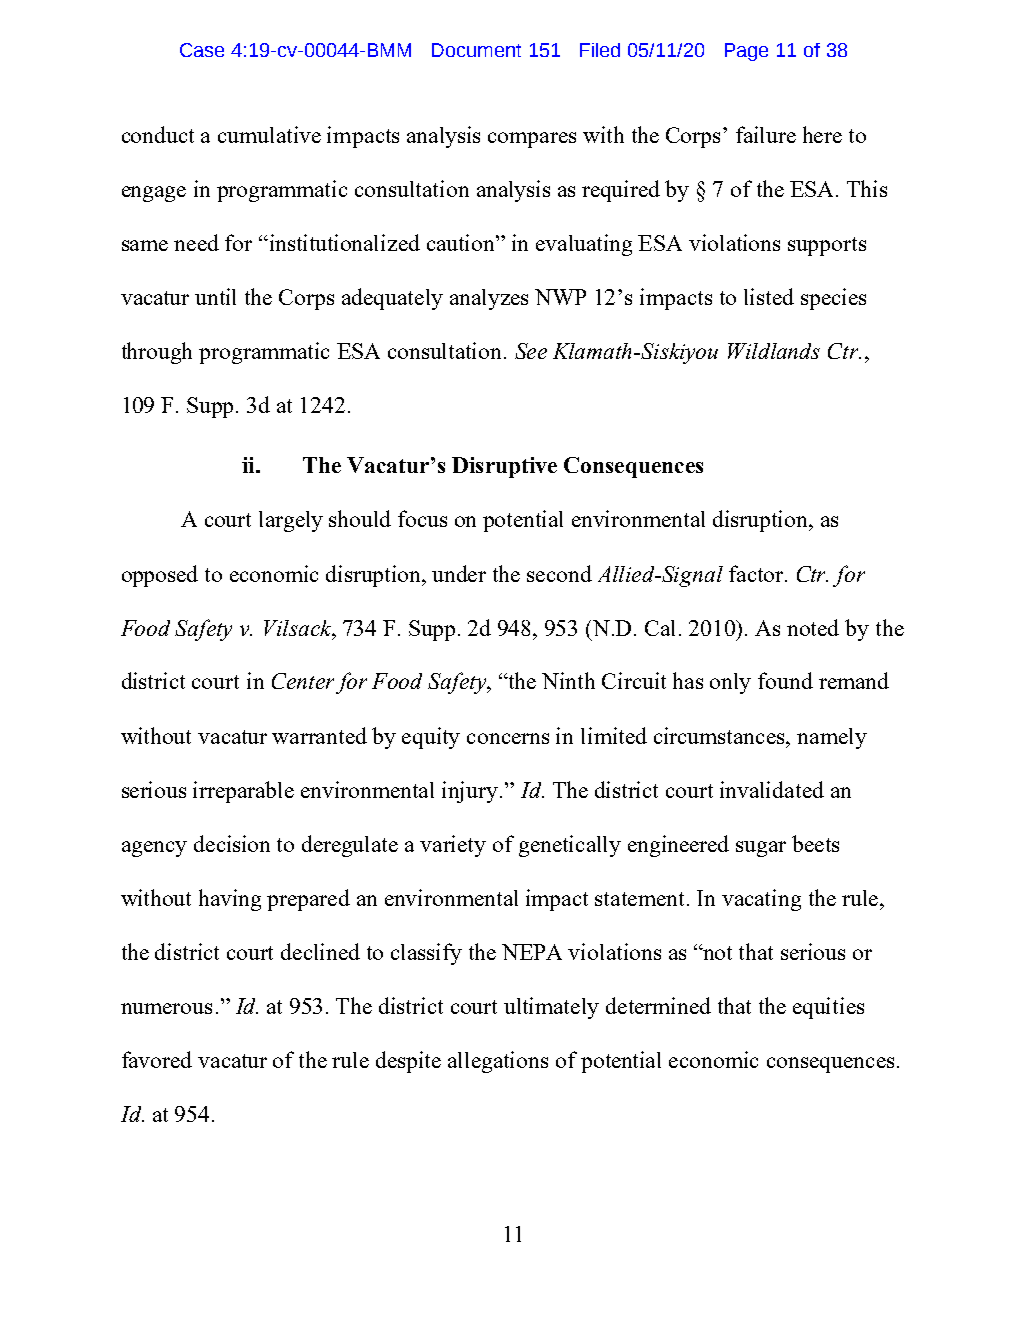  What do you see at coordinates (166, 1008) in the image?
I see `numerous` at bounding box center [166, 1008].
